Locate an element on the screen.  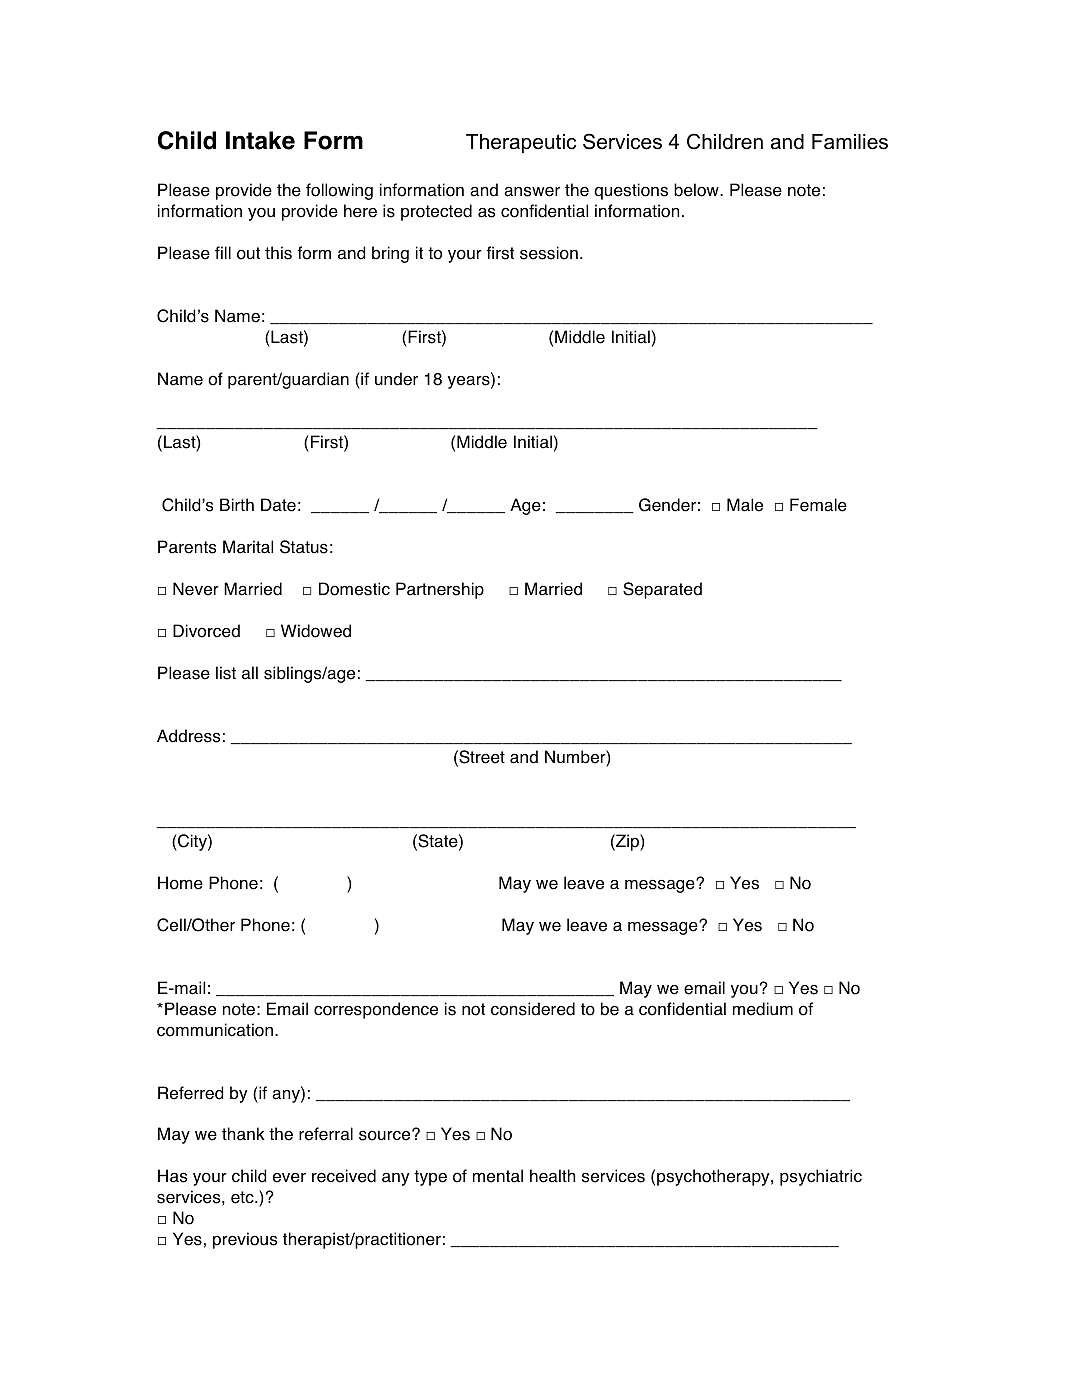
Partnership is located at coordinates (440, 590).
